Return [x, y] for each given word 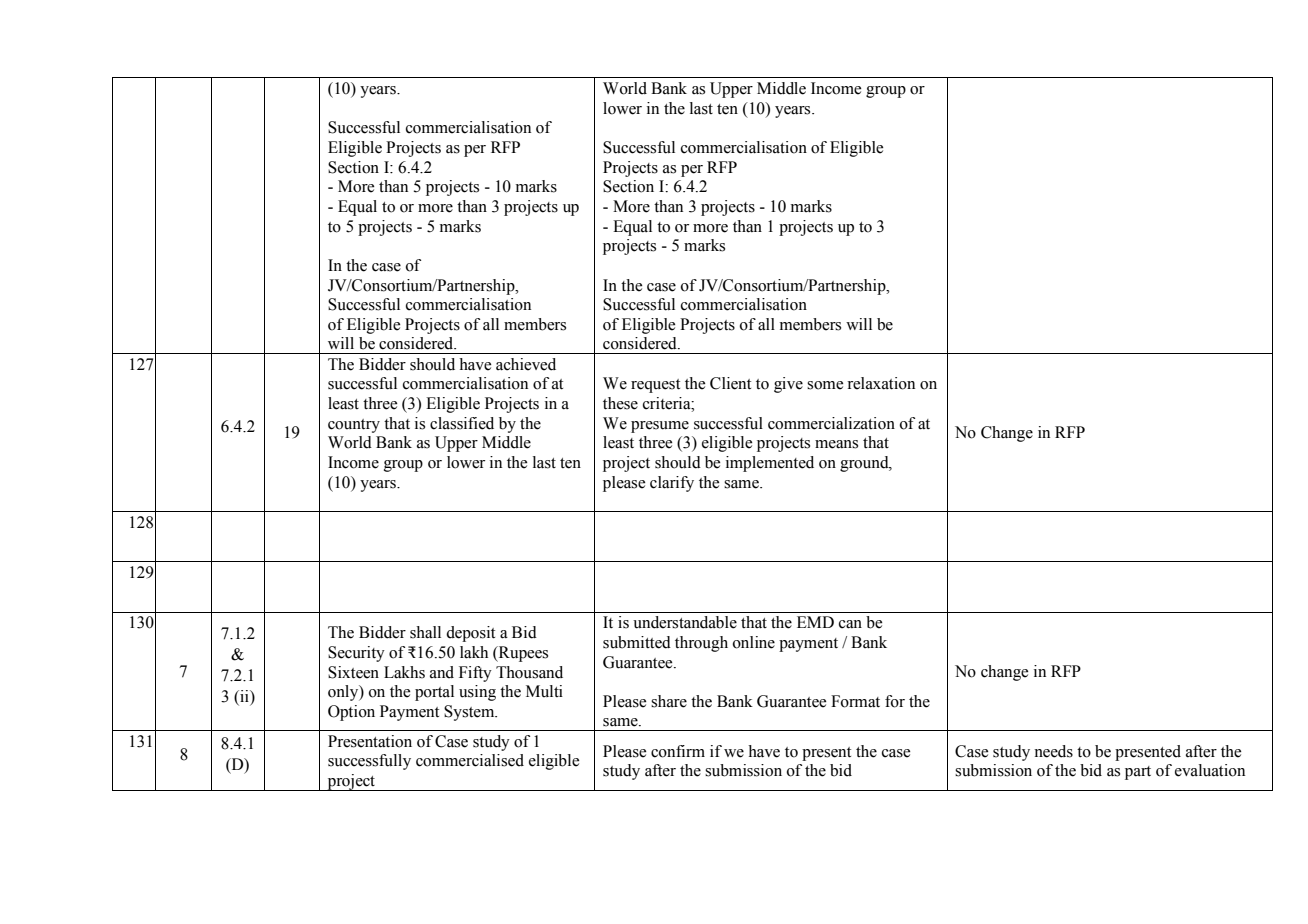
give [788, 385]
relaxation [881, 383]
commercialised [470, 760]
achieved [526, 364]
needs [1053, 751]
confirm [678, 751]
